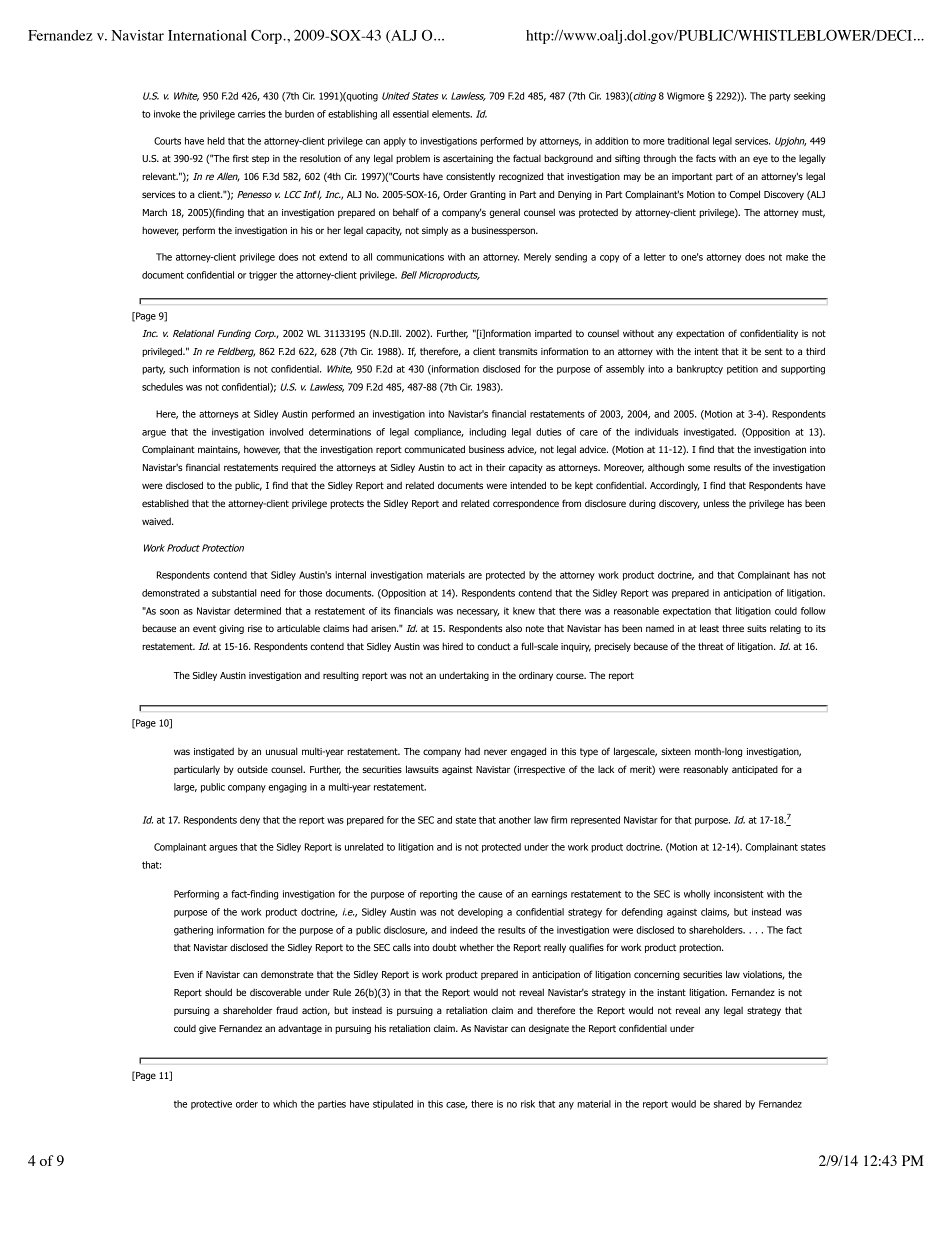 This screenshot has width=952, height=1233. What do you see at coordinates (518, 351) in the screenshot?
I see `transmits` at bounding box center [518, 351].
